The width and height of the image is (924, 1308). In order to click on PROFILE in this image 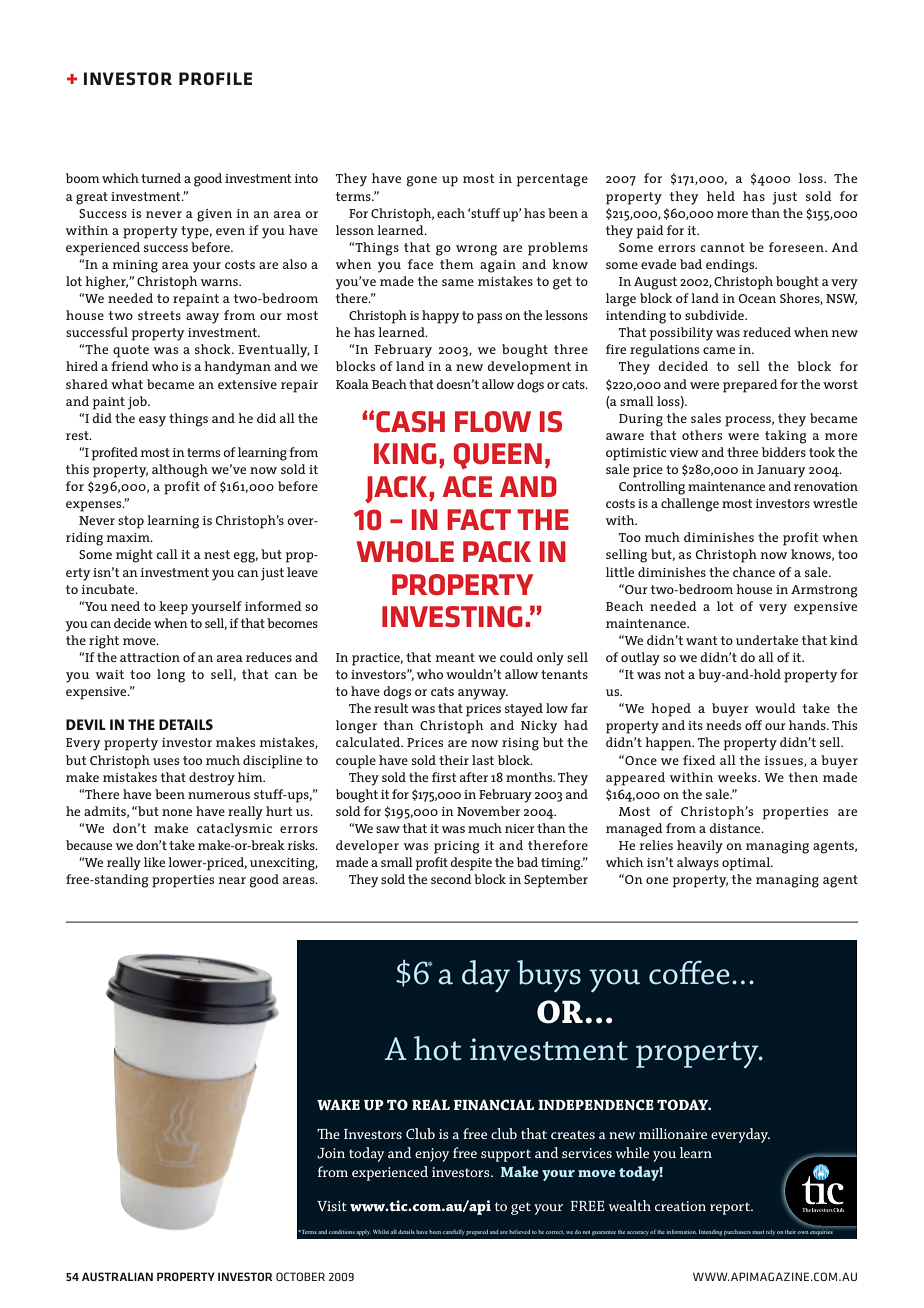, I will do `click(215, 78)`.
